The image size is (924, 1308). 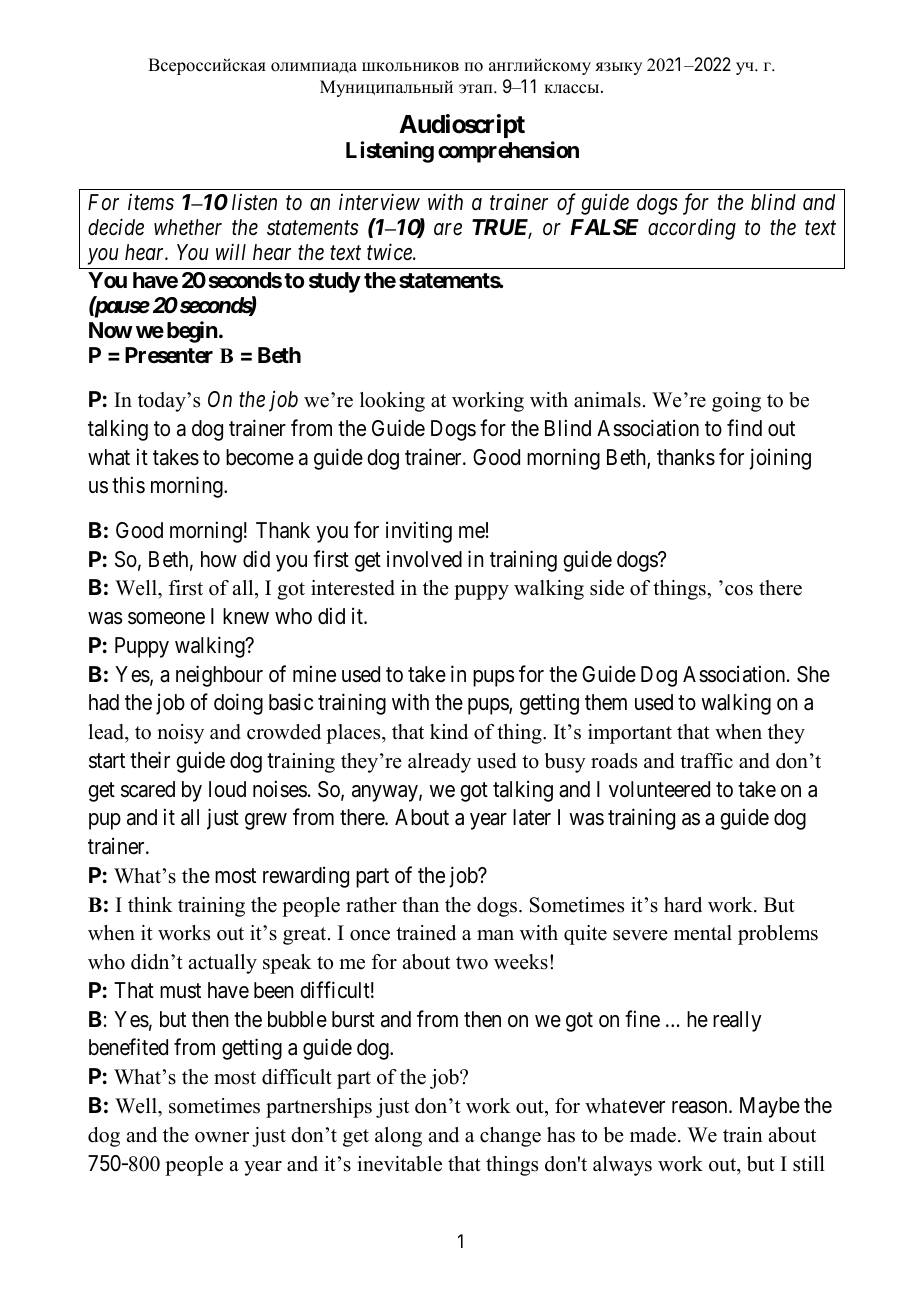 What do you see at coordinates (151, 202) in the document?
I see `items` at bounding box center [151, 202].
